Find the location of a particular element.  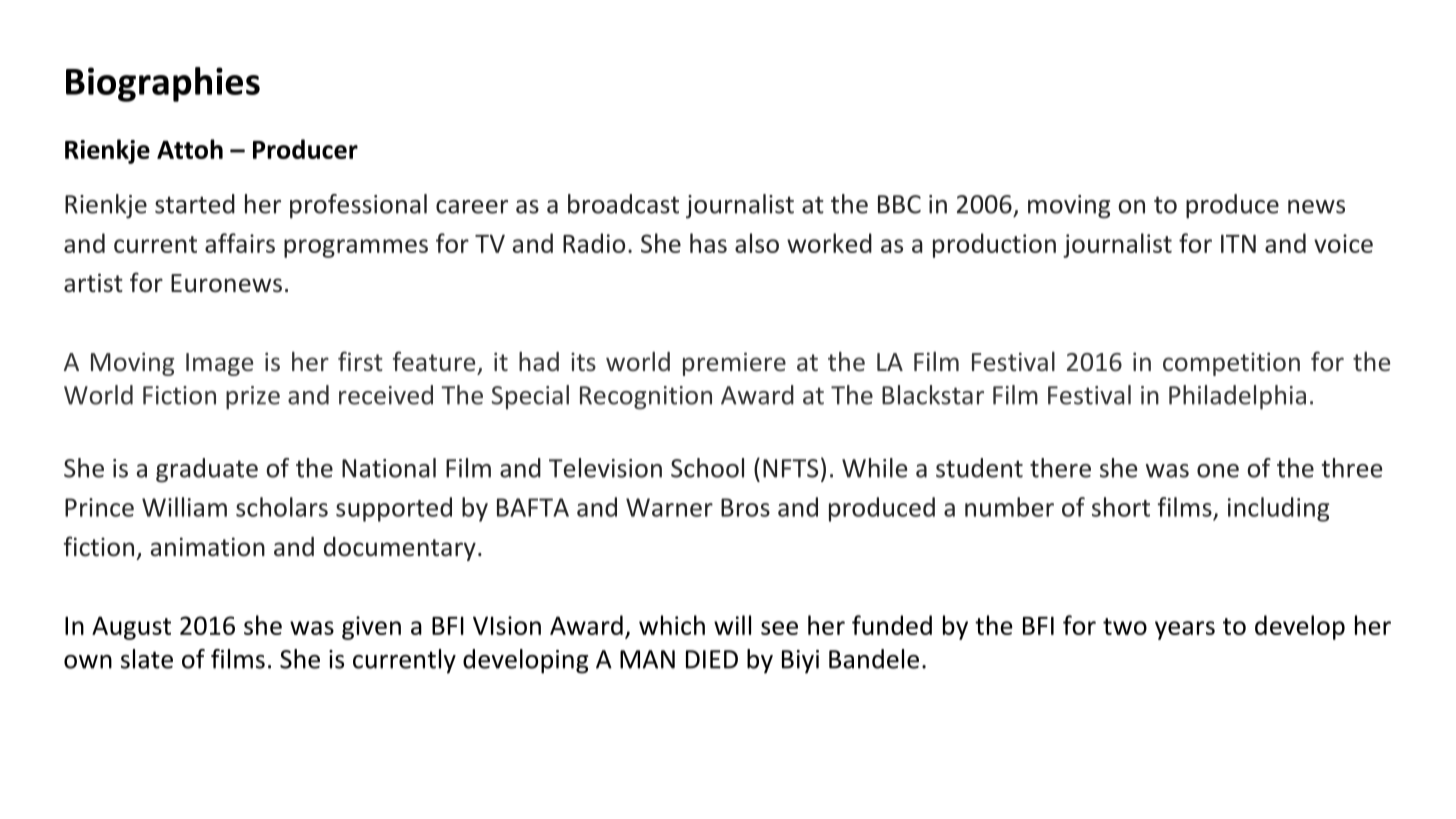

broadcast is located at coordinates (623, 204).
